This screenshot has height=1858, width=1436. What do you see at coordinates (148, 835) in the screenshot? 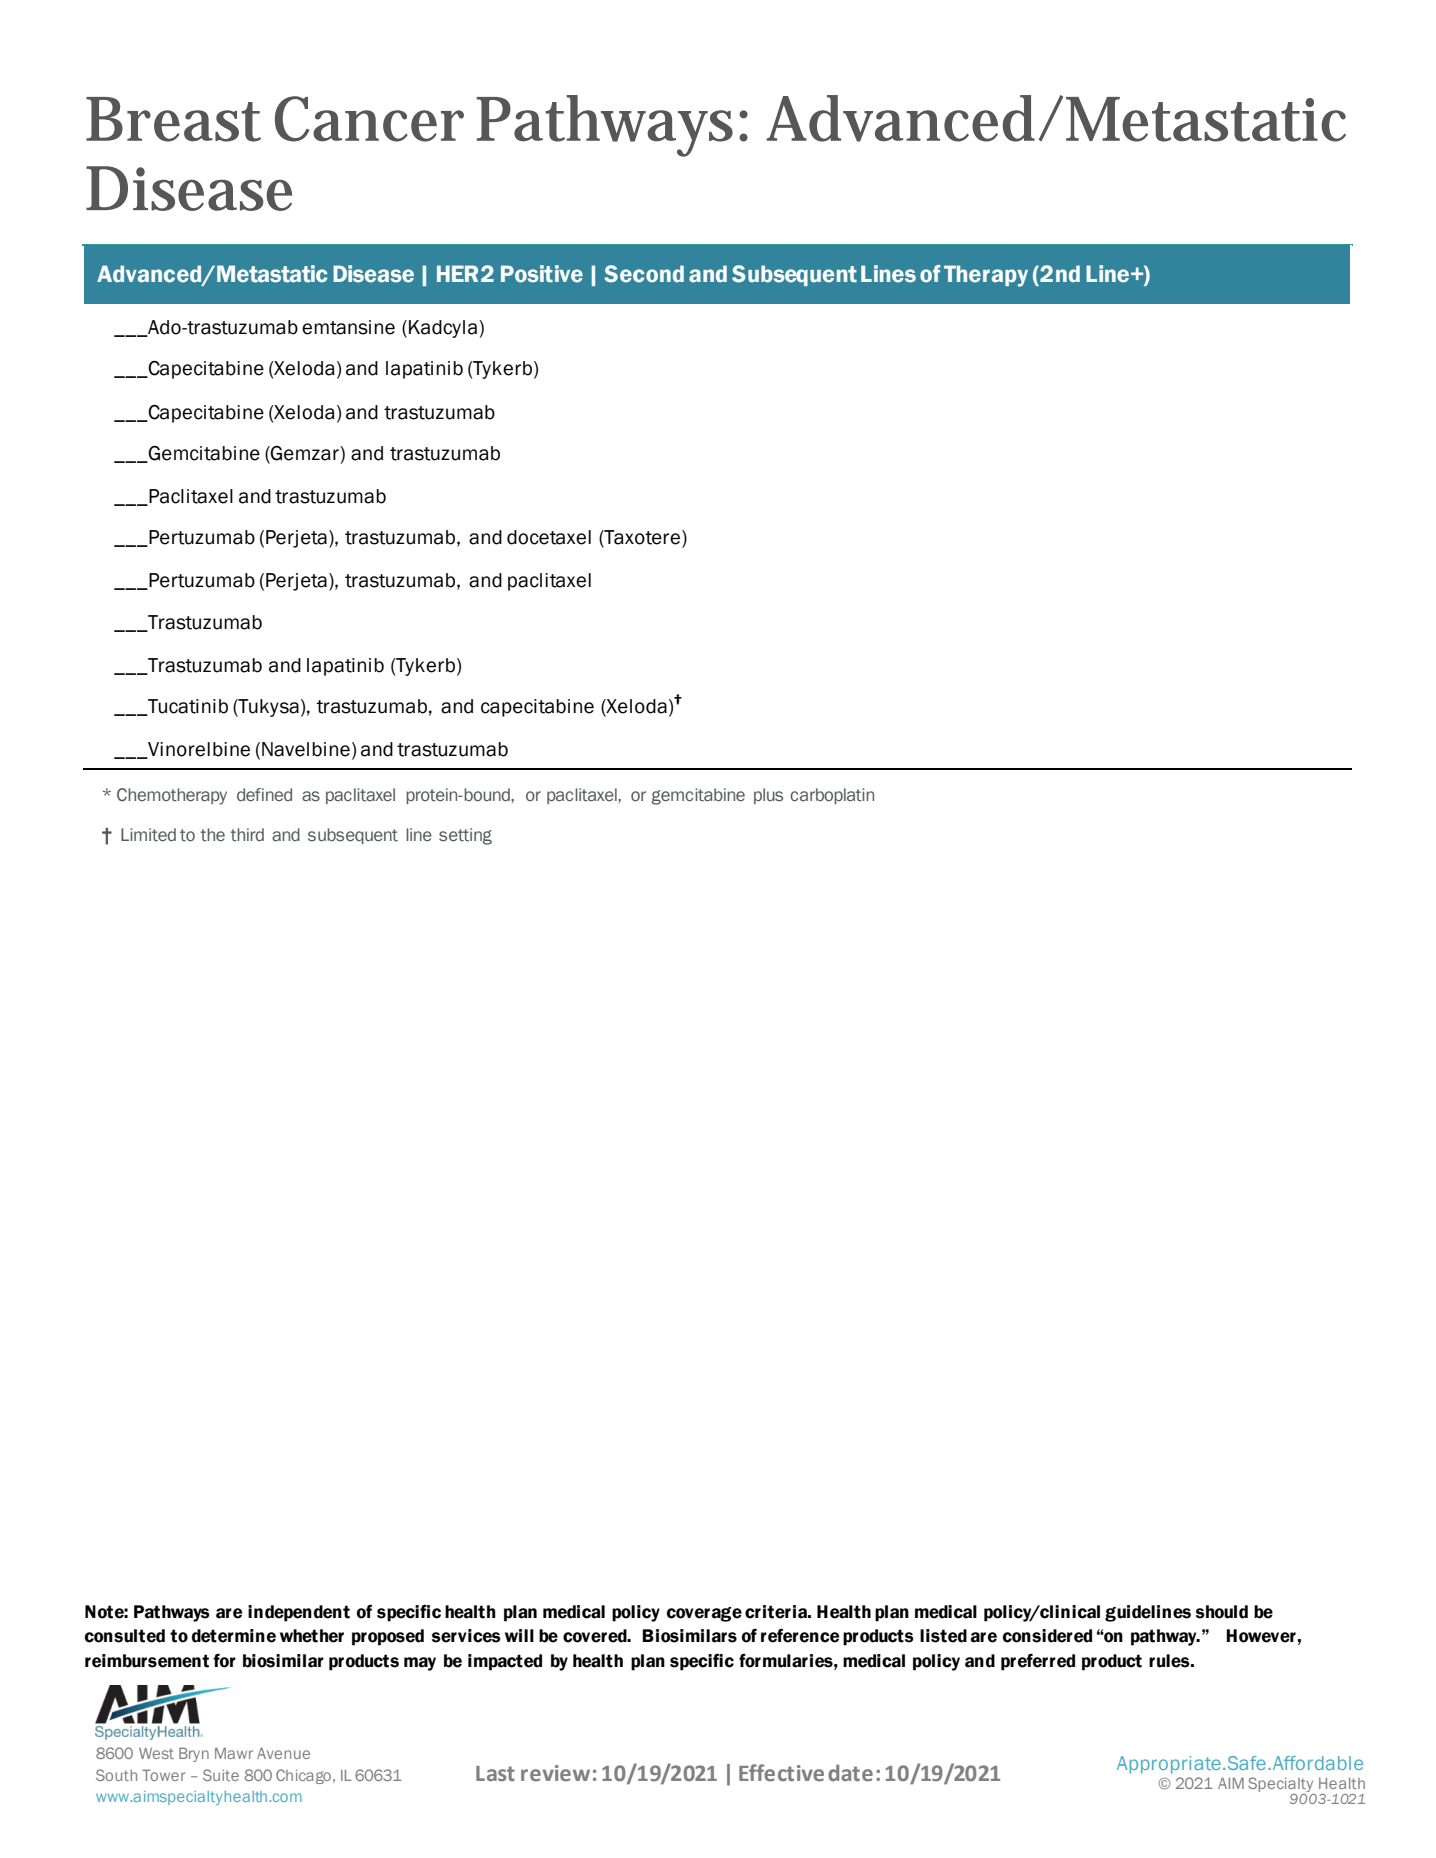
I see `Limited` at bounding box center [148, 835].
